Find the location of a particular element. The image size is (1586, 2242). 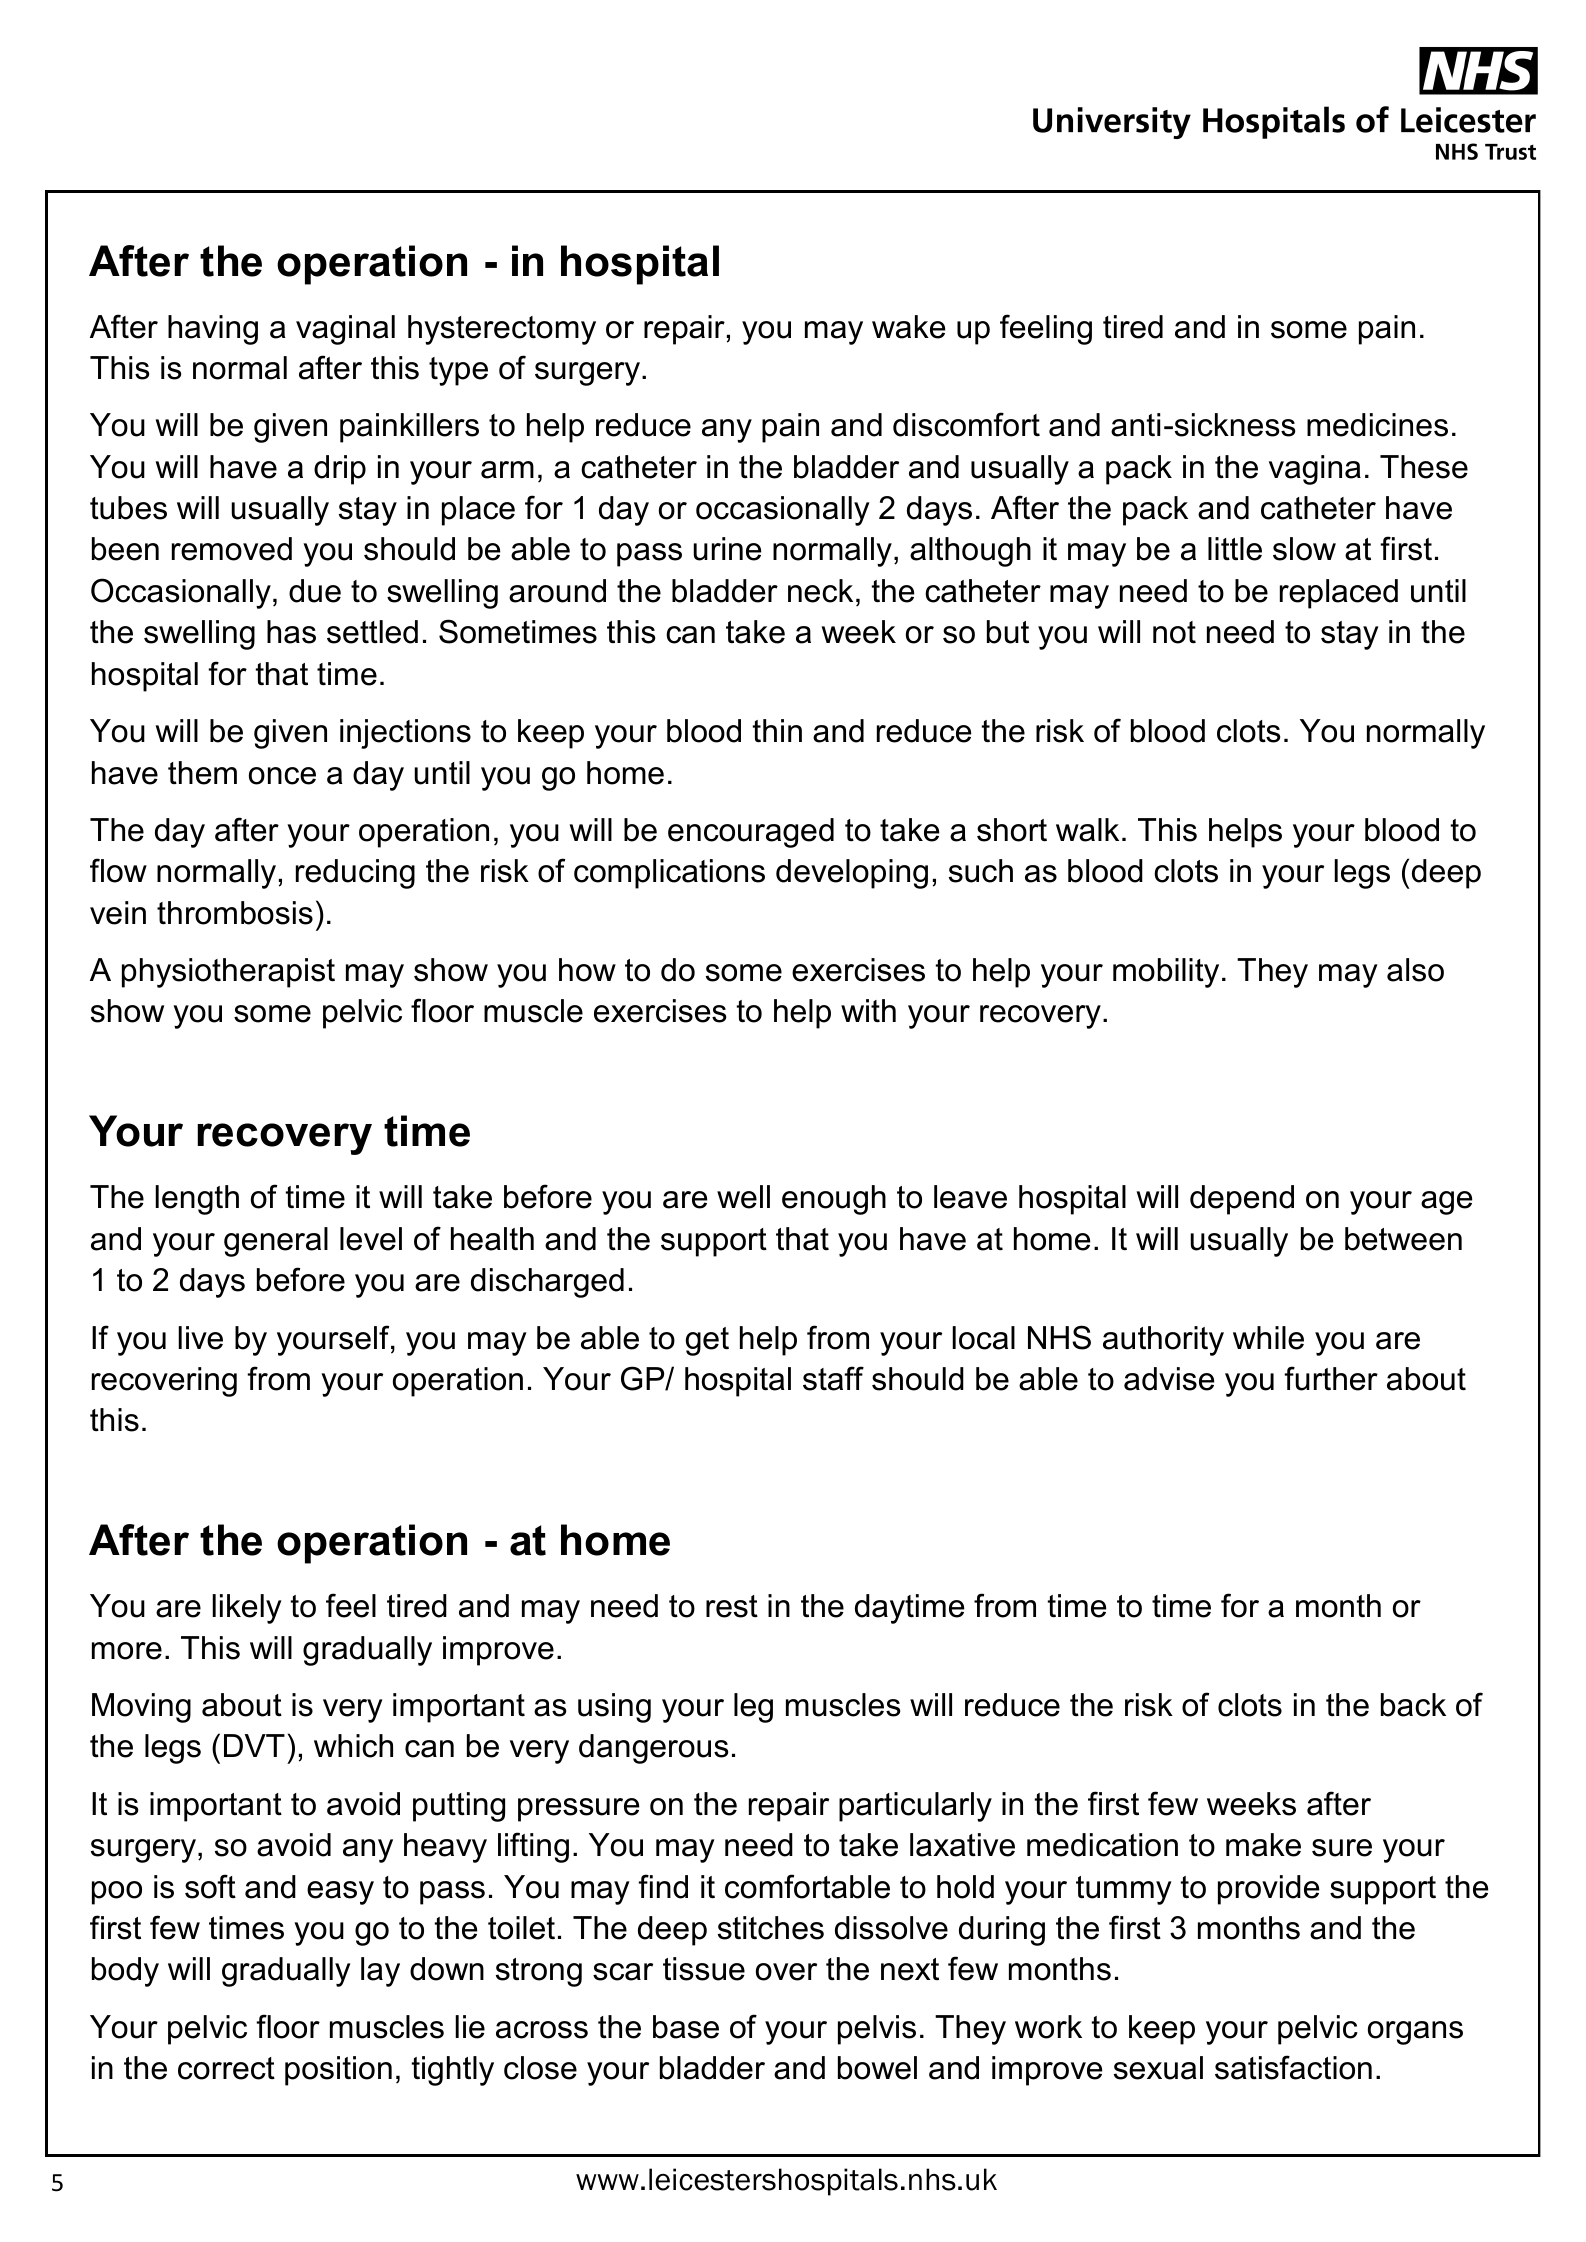

having is located at coordinates (213, 330).
